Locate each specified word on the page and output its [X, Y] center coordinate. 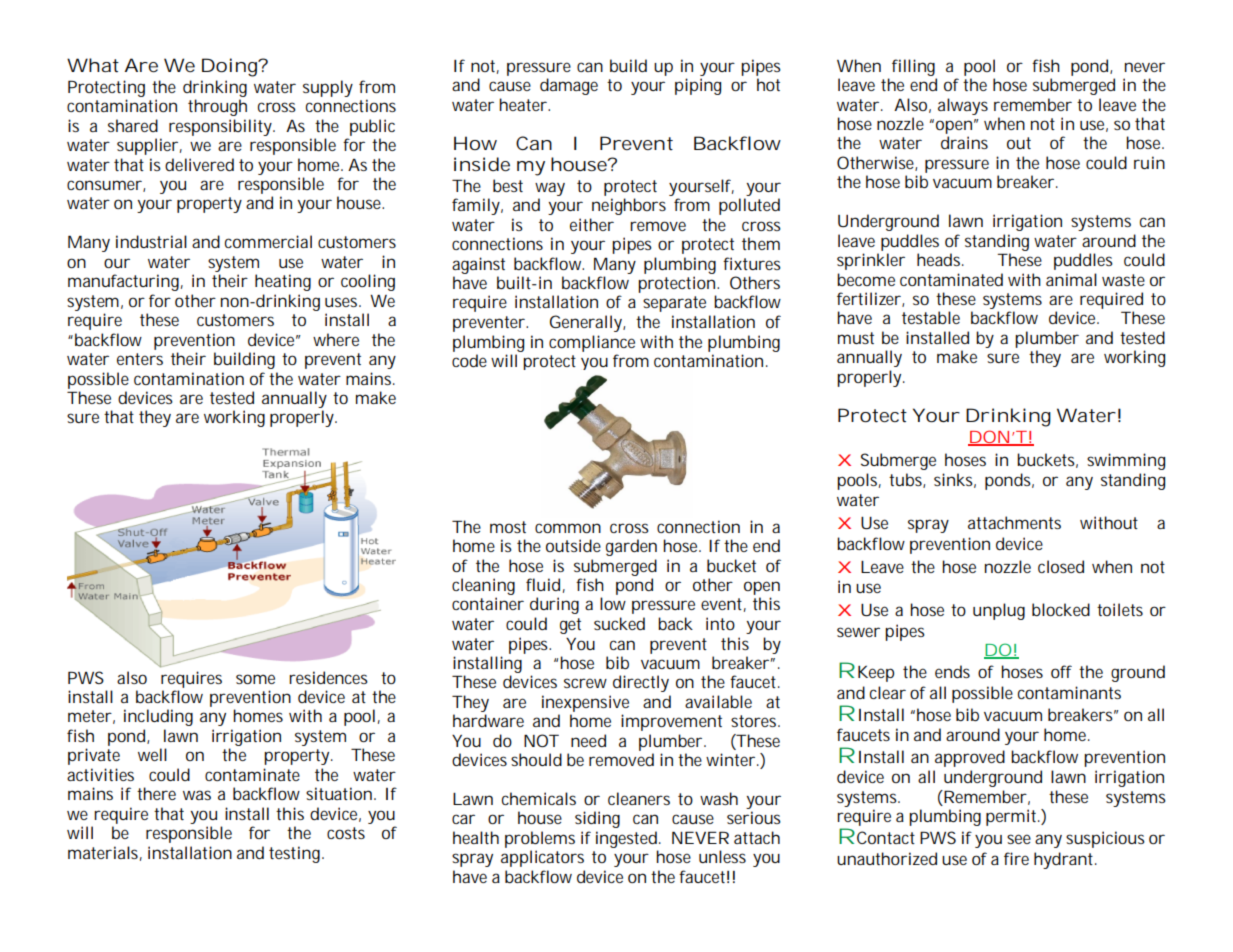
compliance [592, 343]
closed [1061, 566]
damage [569, 86]
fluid [543, 584]
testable [931, 317]
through [217, 107]
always [963, 106]
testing [296, 854]
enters [140, 359]
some [255, 679]
